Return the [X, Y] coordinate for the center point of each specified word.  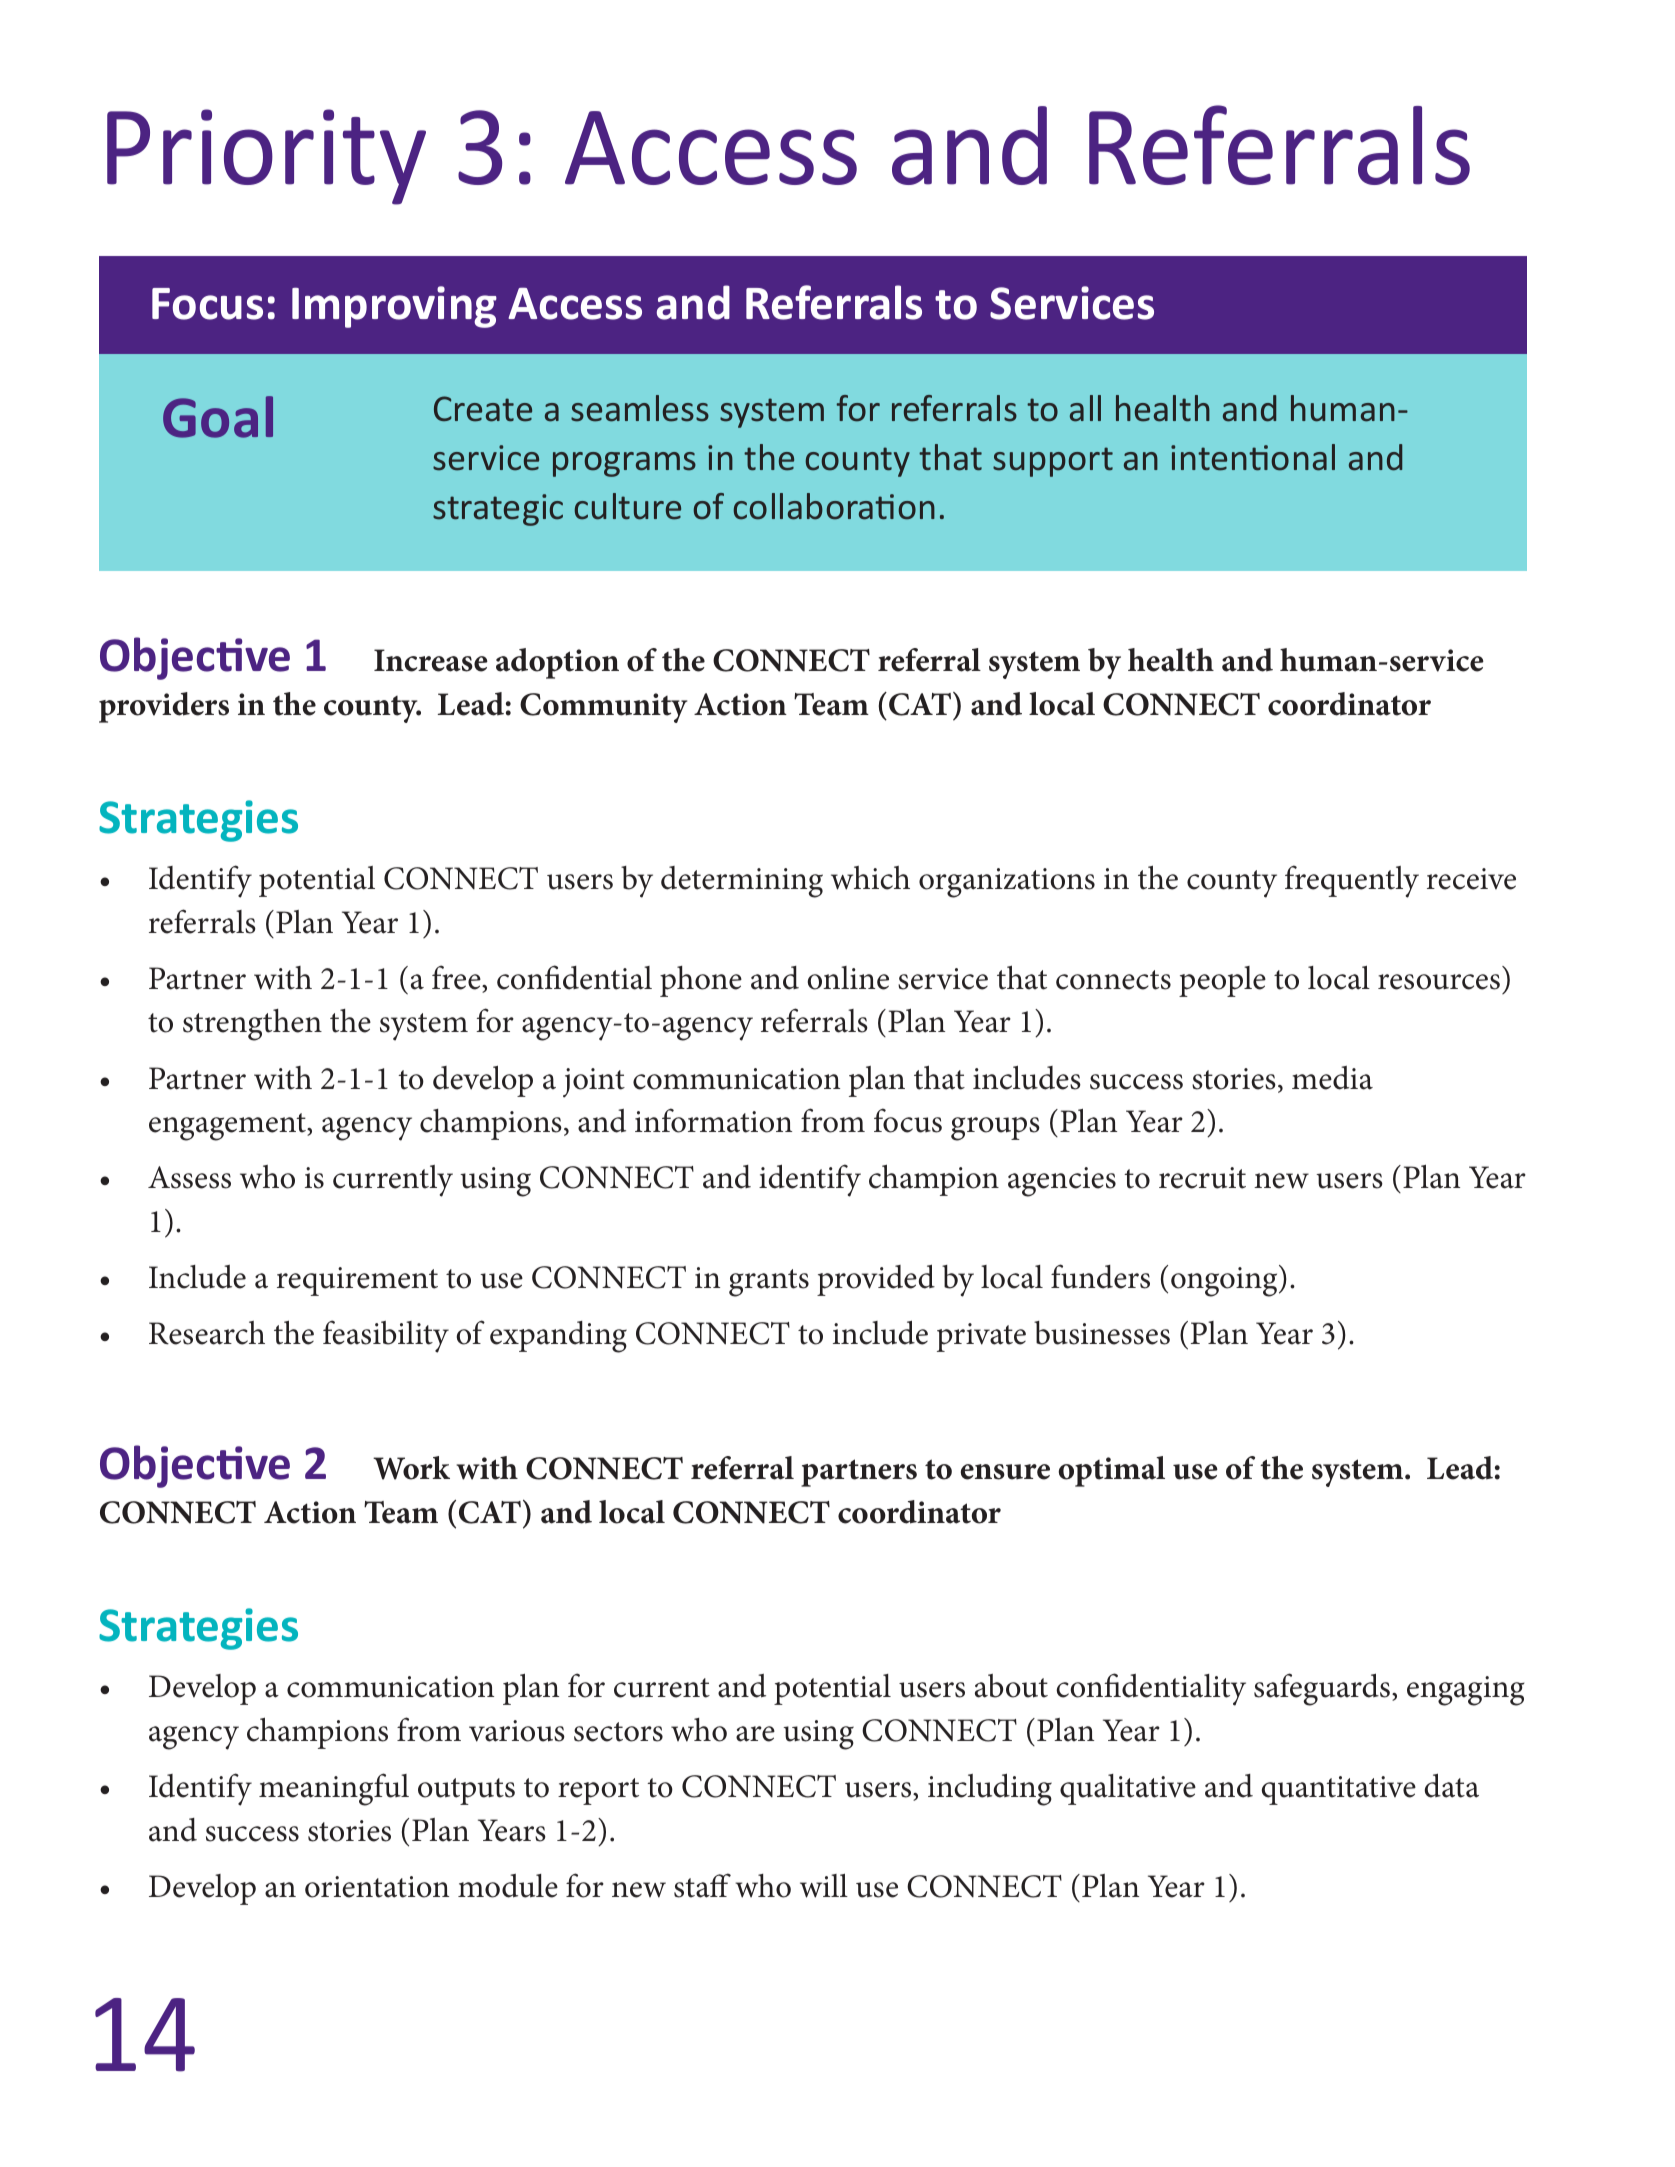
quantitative [1339, 1790]
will [824, 1886]
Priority [266, 157]
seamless [640, 408]
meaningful [334, 1789]
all [1085, 408]
